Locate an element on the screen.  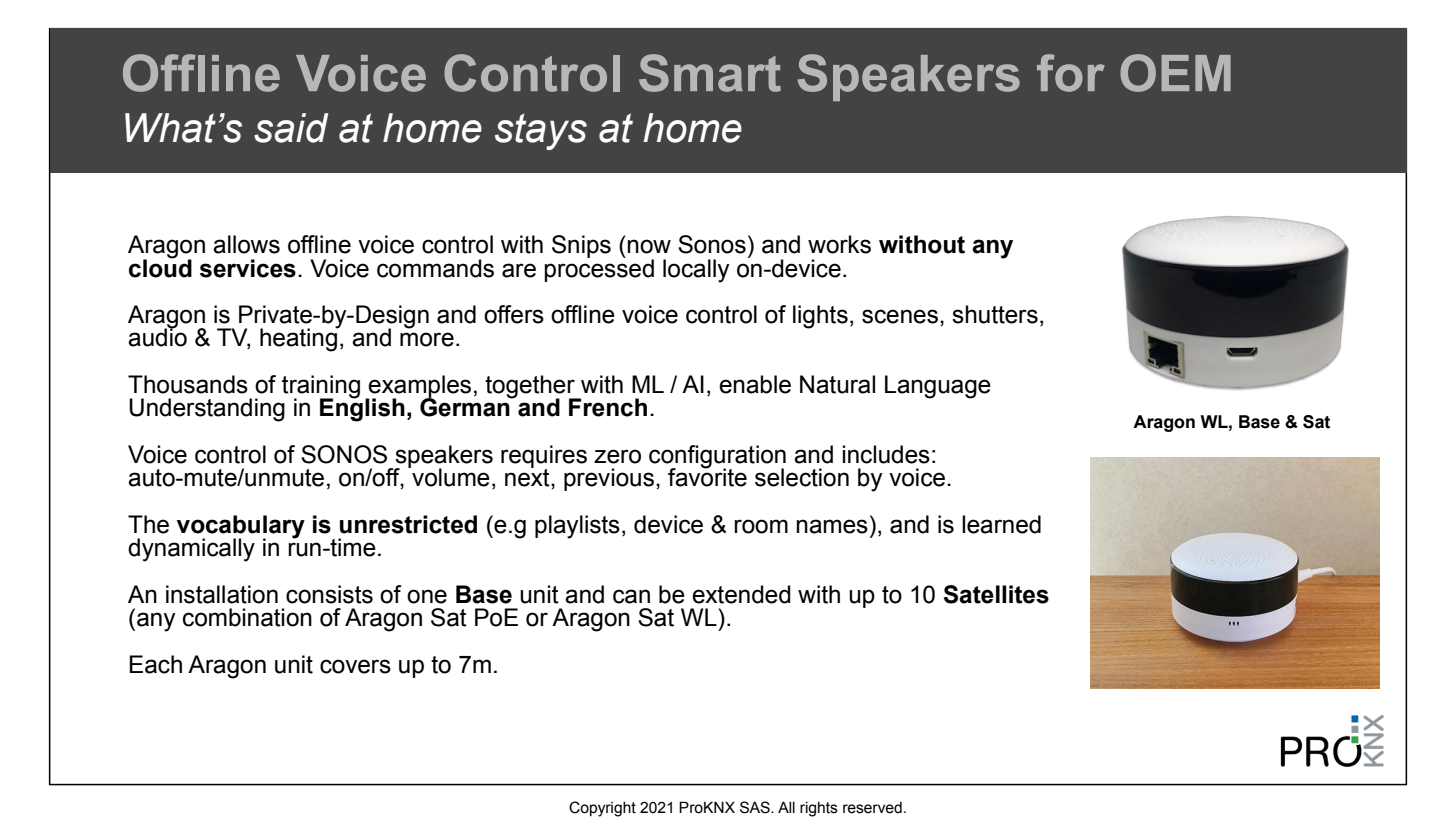
Understanding is located at coordinates (207, 410).
